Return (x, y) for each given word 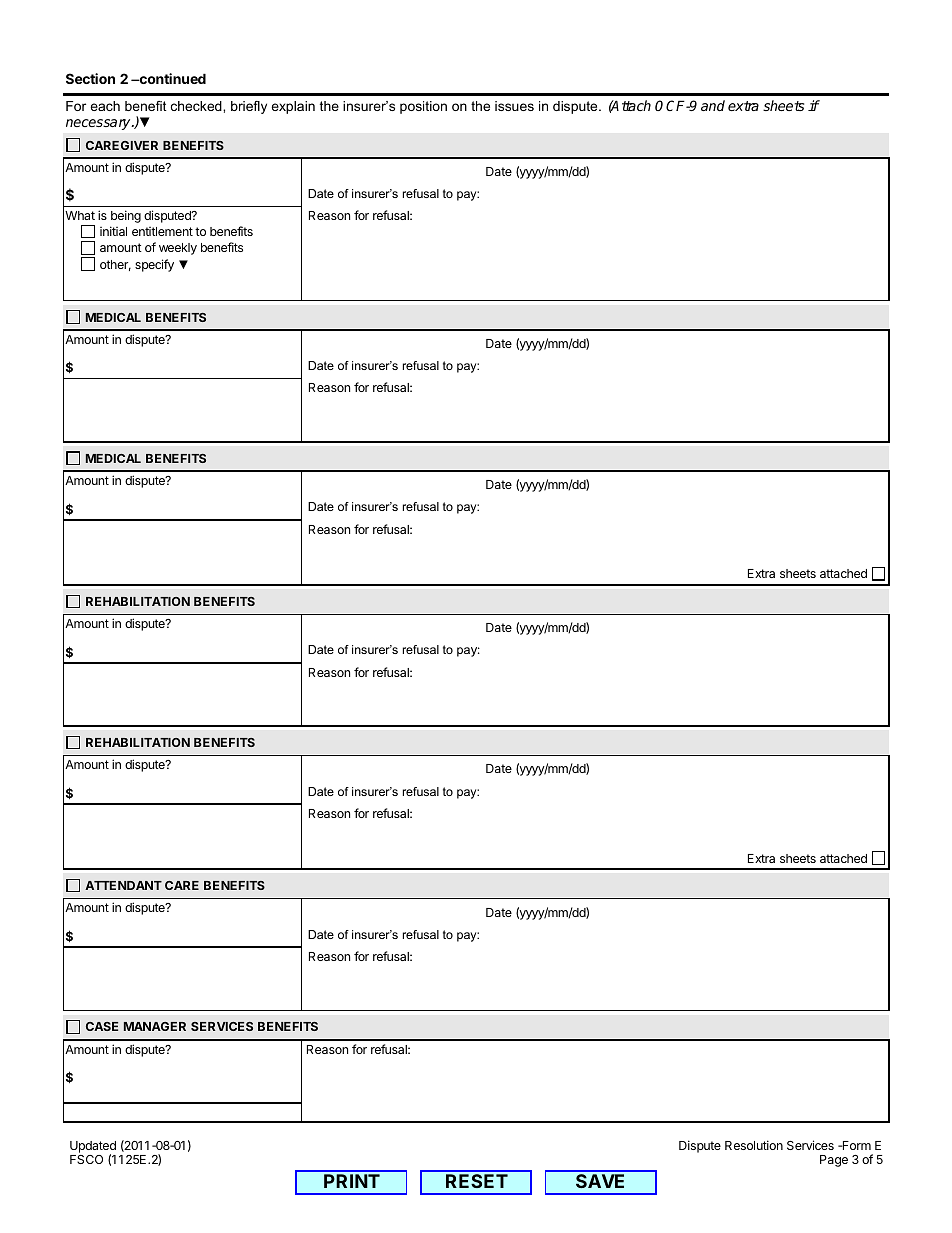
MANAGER (155, 1026)
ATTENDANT (123, 885)
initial (113, 231)
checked (197, 106)
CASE (102, 1026)
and (713, 105)
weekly (178, 249)
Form (855, 1145)
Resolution (754, 1145)
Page (834, 1161)
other (115, 265)
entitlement (162, 231)
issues (514, 106)
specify (154, 265)
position (423, 107)
